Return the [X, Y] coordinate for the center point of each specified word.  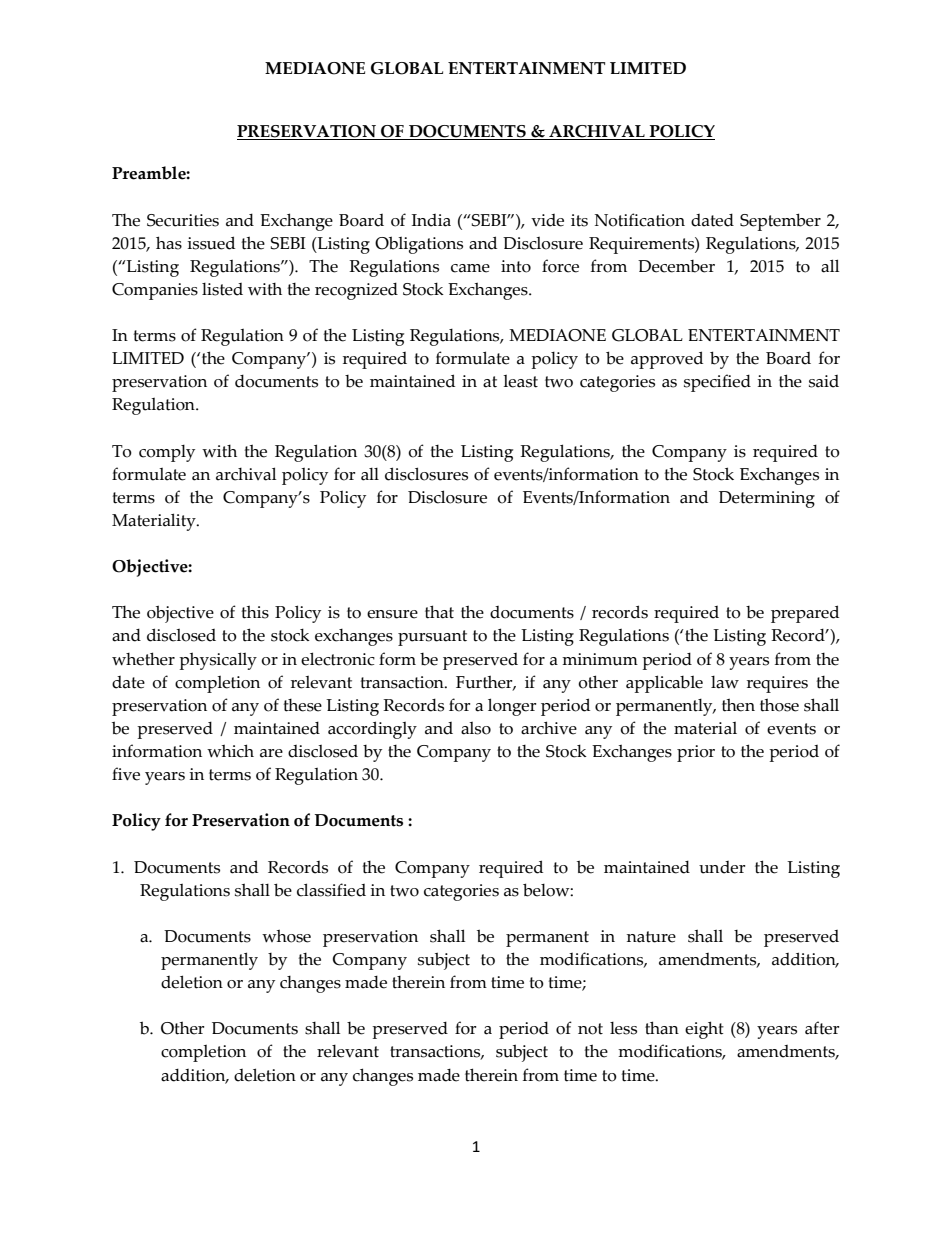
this [255, 612]
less [623, 1028]
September [780, 222]
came [470, 268]
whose [286, 936]
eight [704, 1030]
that [439, 612]
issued [211, 243]
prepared [805, 614]
